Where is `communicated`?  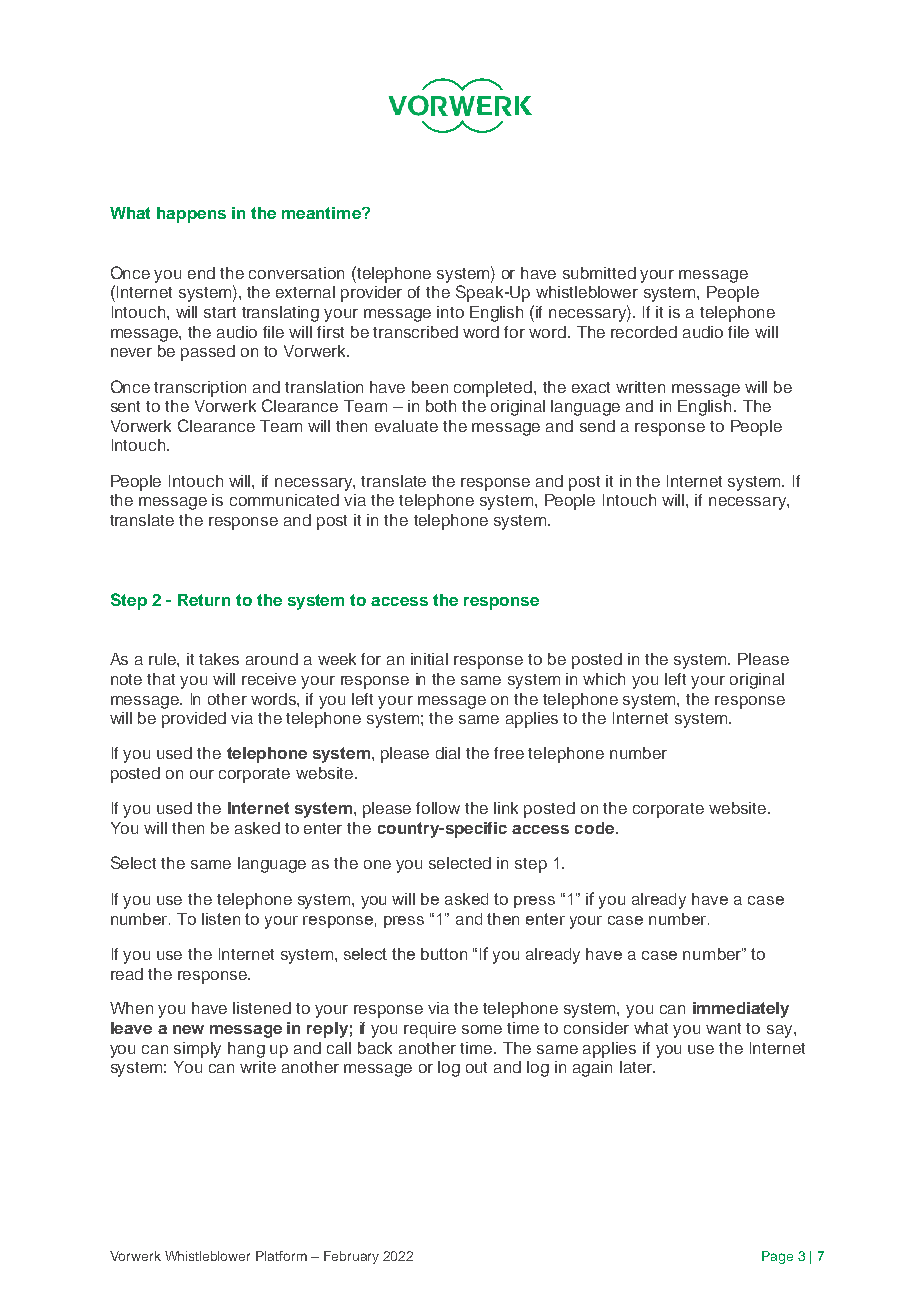 communicated is located at coordinates (284, 500).
